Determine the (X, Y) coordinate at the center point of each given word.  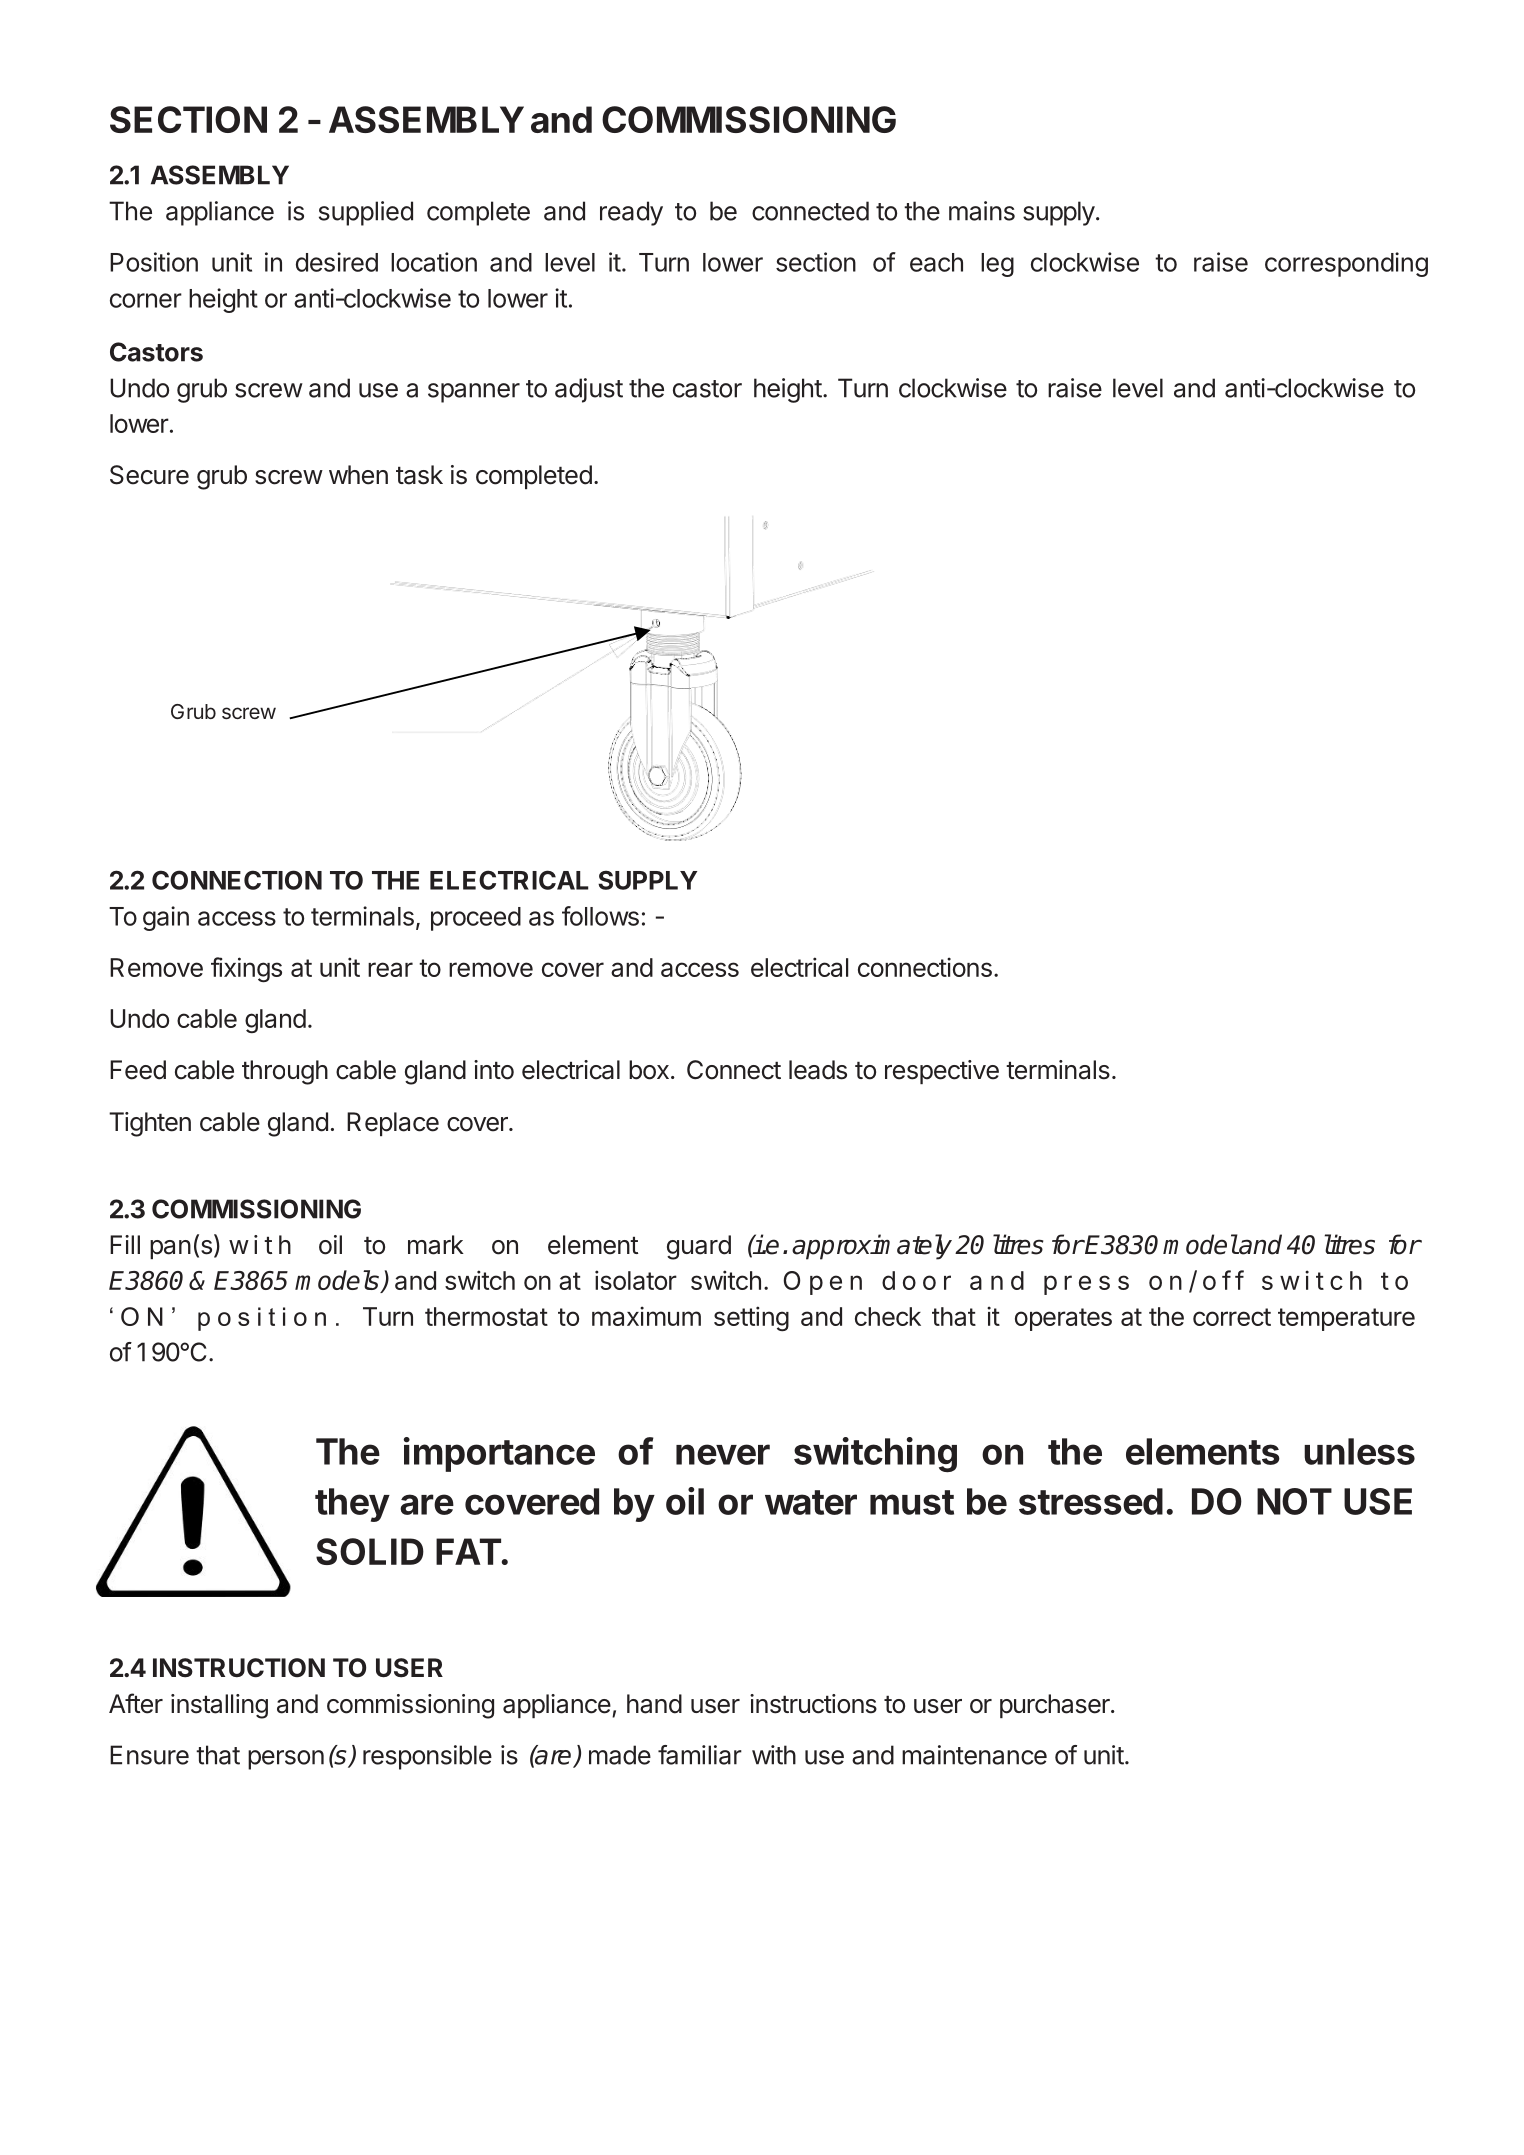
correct (1232, 1317)
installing (219, 1706)
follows (600, 916)
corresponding (1346, 264)
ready (631, 213)
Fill (125, 1244)
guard (699, 1247)
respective (942, 1072)
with (774, 1755)
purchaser (1056, 1706)
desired (337, 262)
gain (166, 918)
